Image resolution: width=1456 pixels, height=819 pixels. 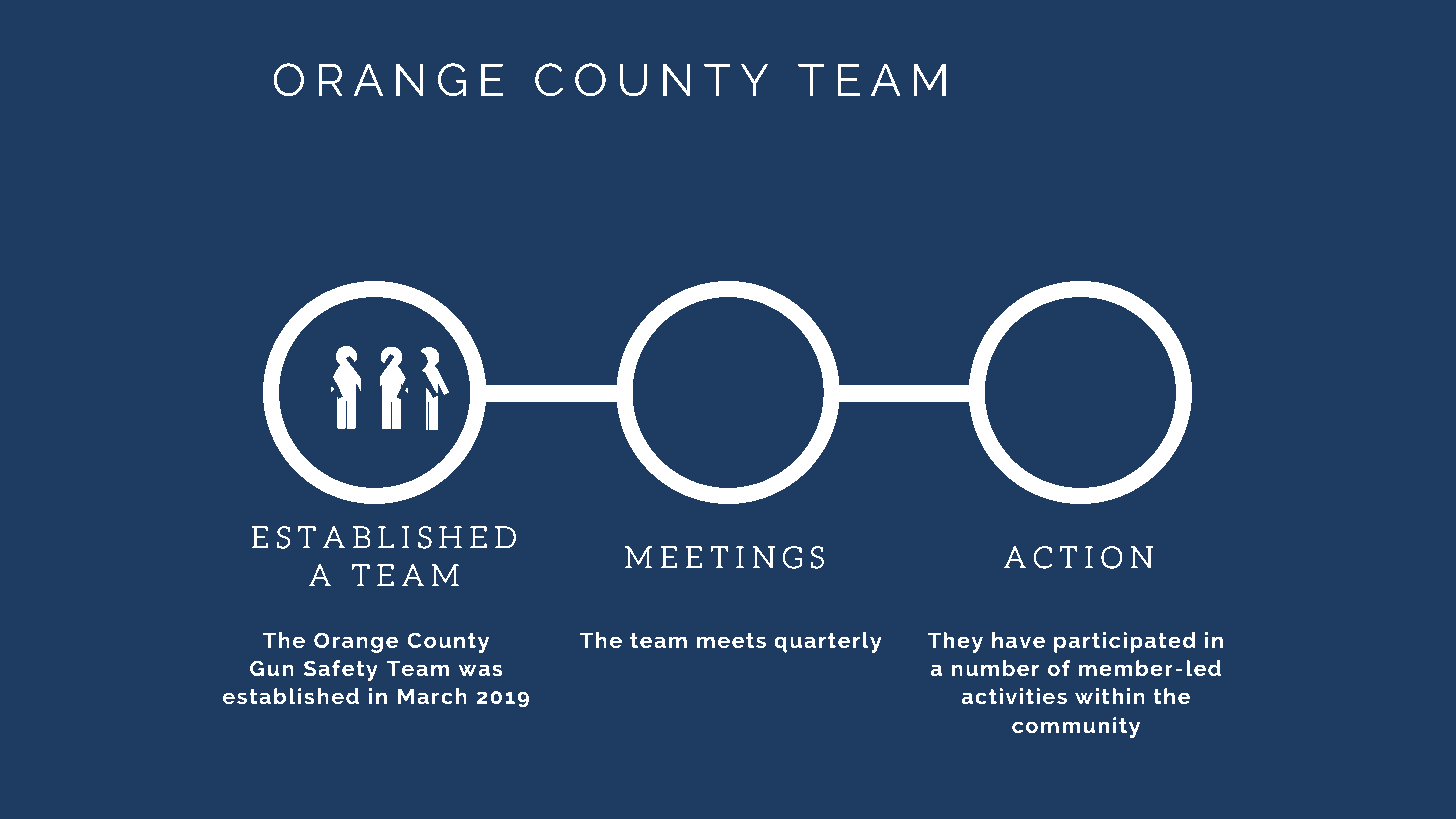 What do you see at coordinates (1018, 640) in the screenshot?
I see `have` at bounding box center [1018, 640].
